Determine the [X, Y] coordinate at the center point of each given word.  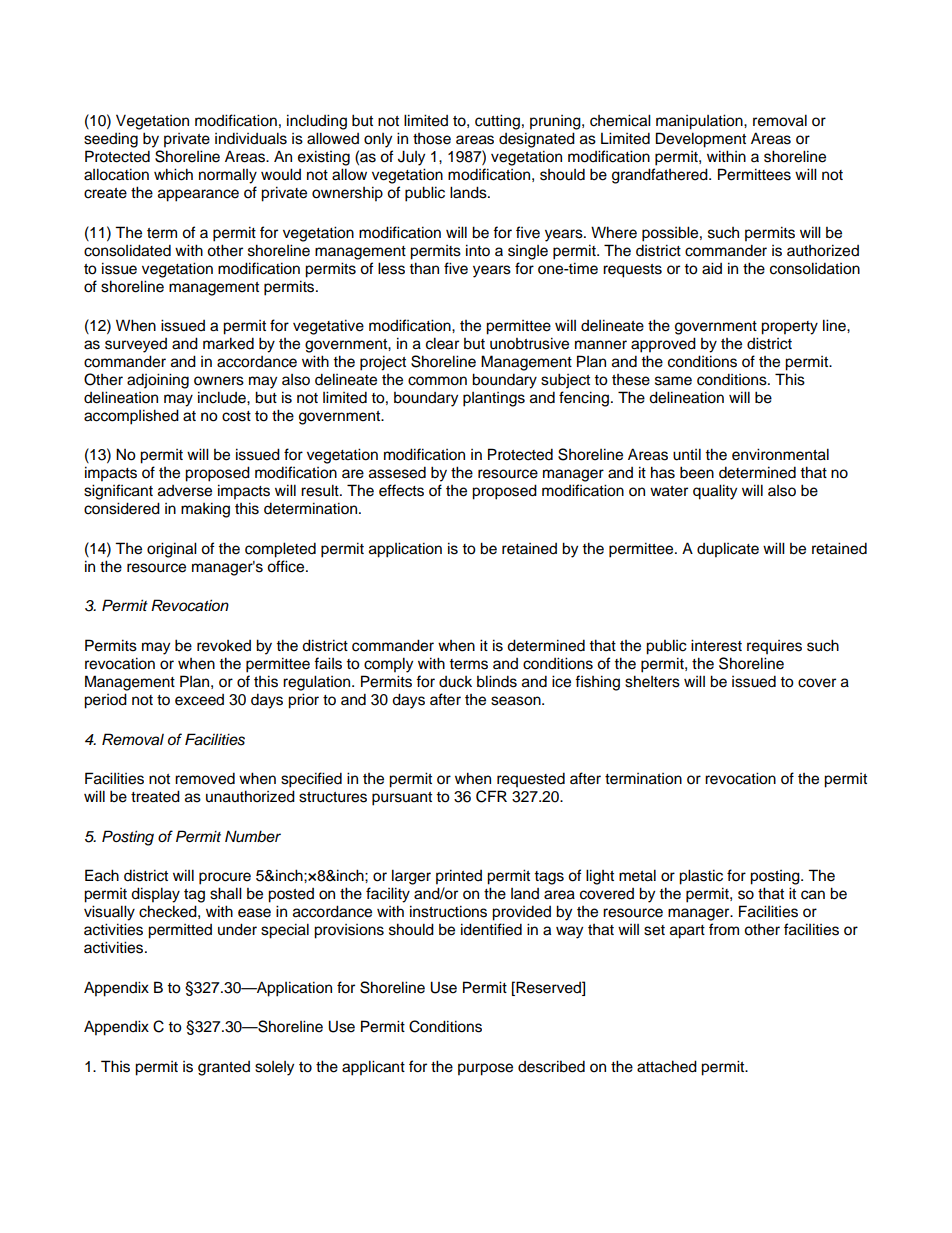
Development [701, 140]
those [432, 139]
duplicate [728, 550]
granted [224, 1068]
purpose [485, 1069]
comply [388, 665]
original [172, 550]
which [173, 174]
